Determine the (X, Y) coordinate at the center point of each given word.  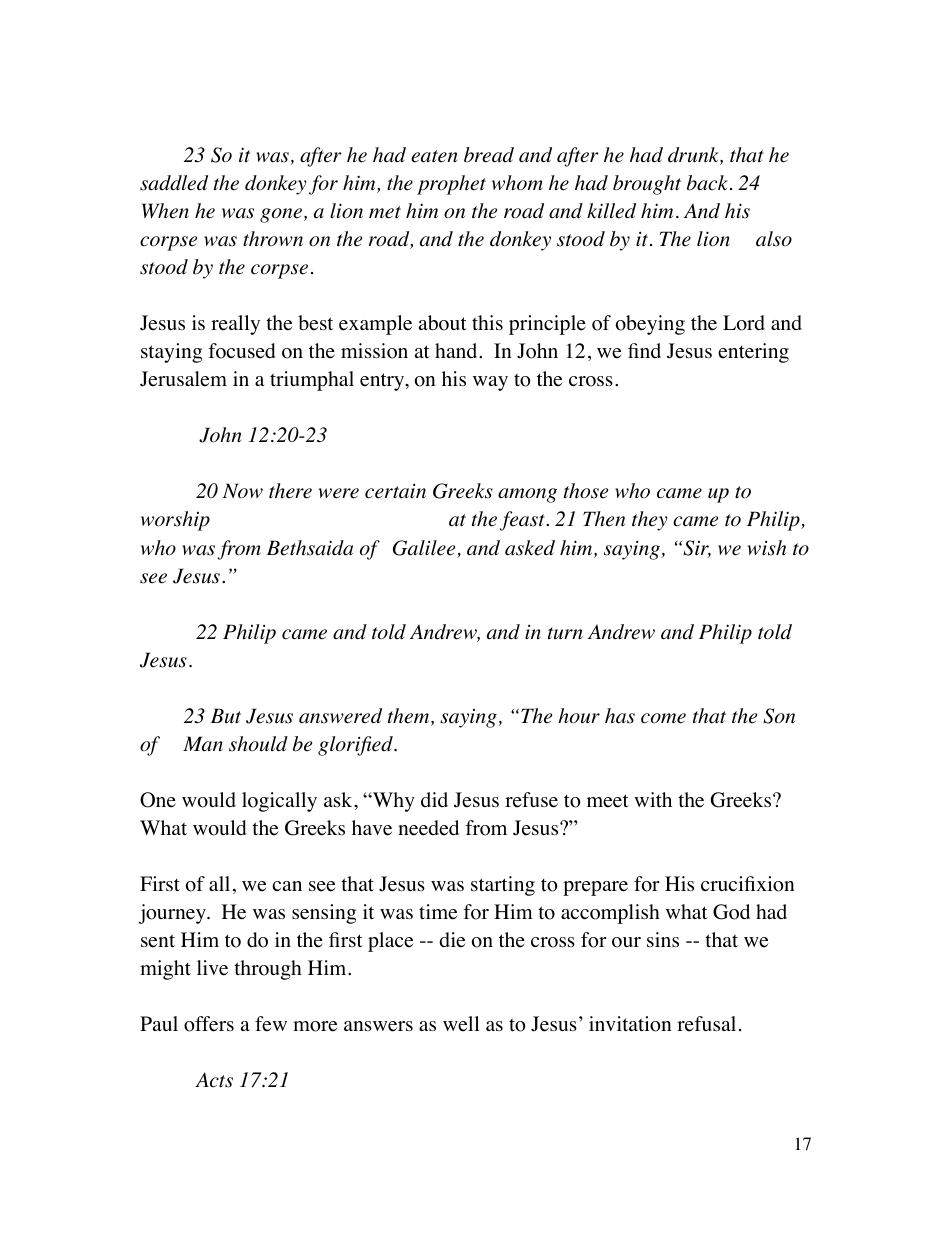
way (490, 383)
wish (767, 548)
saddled (174, 183)
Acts (214, 1080)
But (226, 715)
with (653, 799)
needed (428, 828)
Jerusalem (183, 379)
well (461, 1024)
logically (279, 802)
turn (565, 633)
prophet (451, 185)
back (707, 183)
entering (753, 353)
